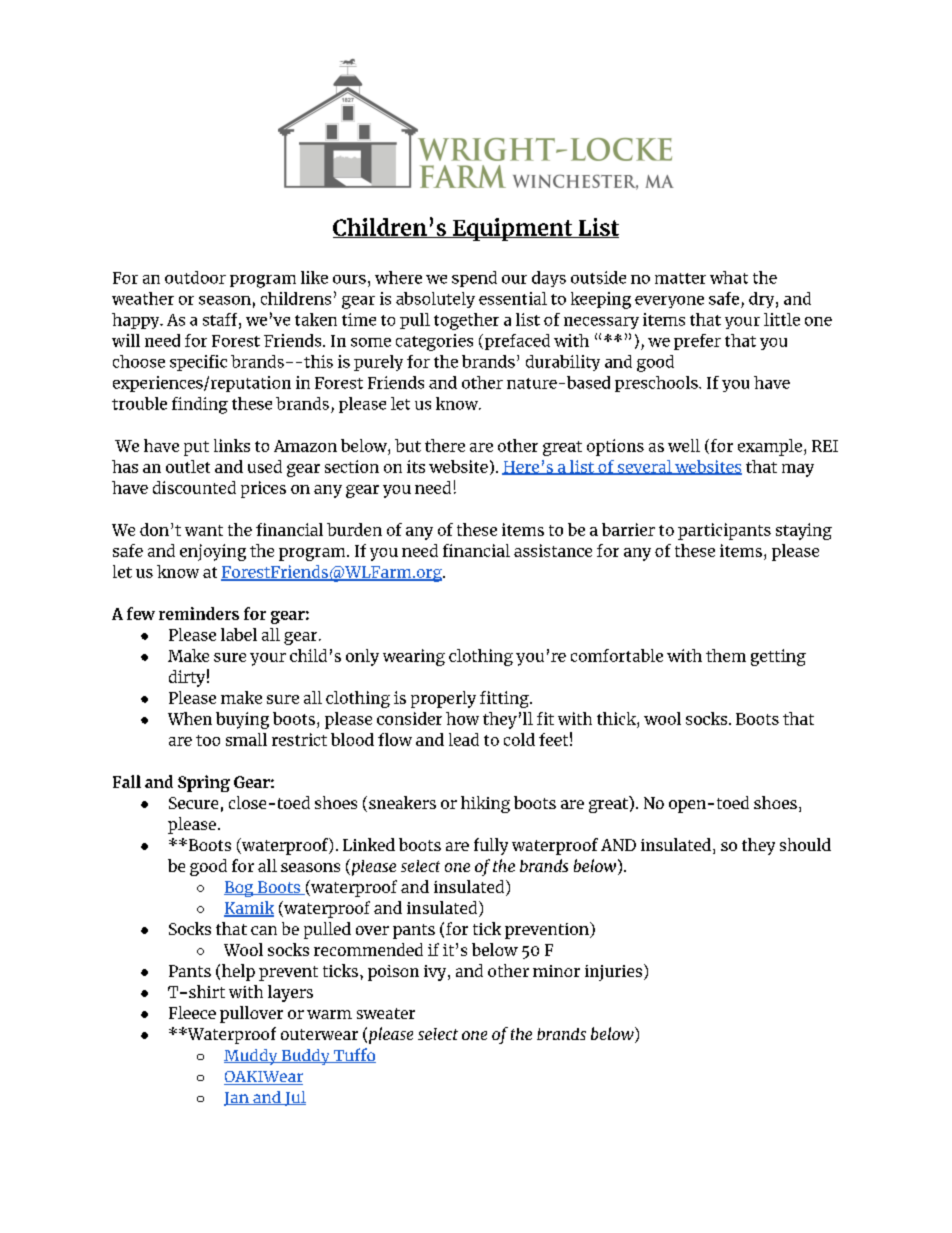 The width and height of the screenshot is (952, 1233). I want to click on finding, so click(200, 405).
